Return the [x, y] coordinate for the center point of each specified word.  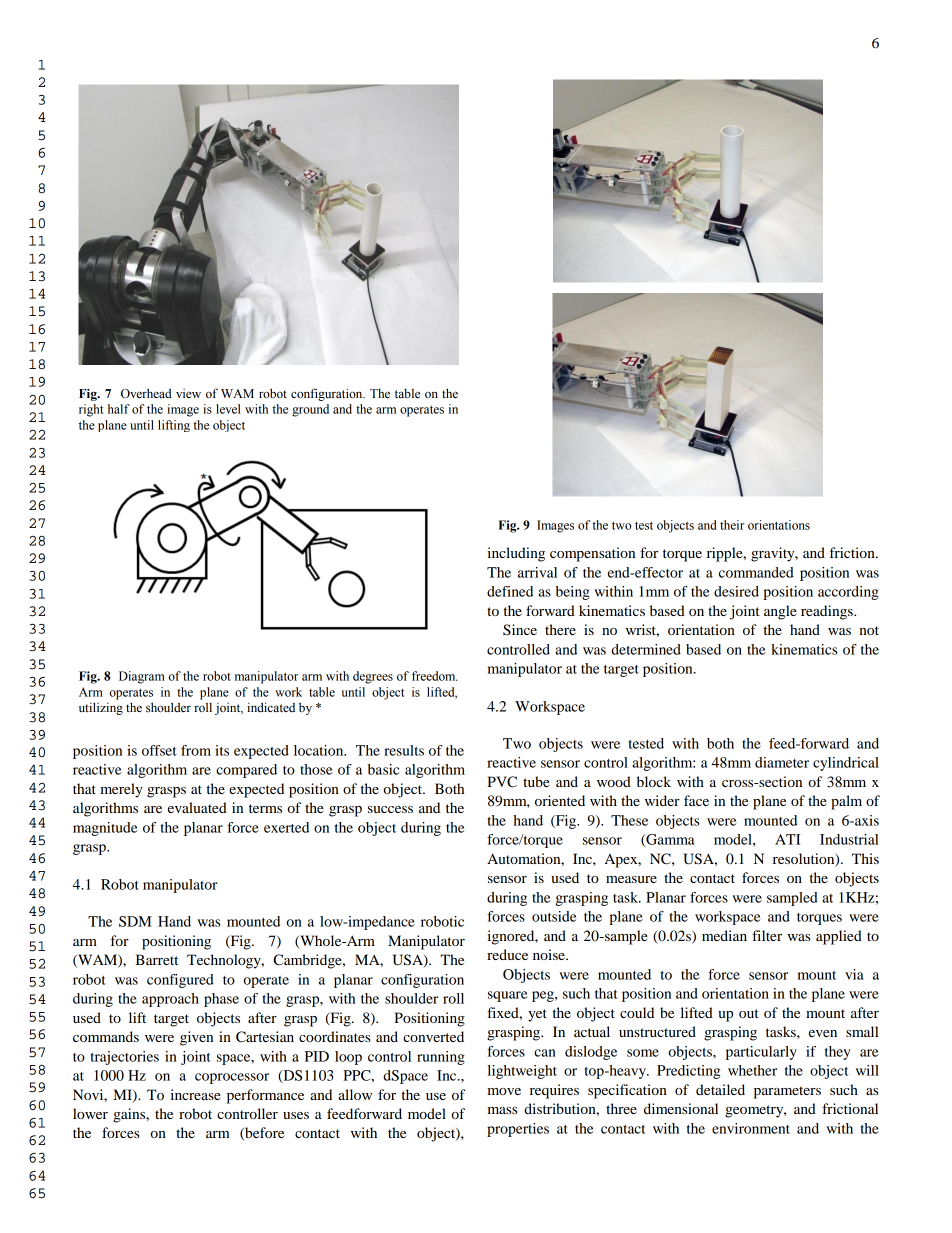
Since [520, 630]
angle [780, 612]
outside [554, 916]
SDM [135, 921]
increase [195, 1094]
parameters [787, 1092]
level [228, 409]
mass [502, 1110]
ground [310, 410]
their [732, 525]
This [865, 858]
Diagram [142, 677]
